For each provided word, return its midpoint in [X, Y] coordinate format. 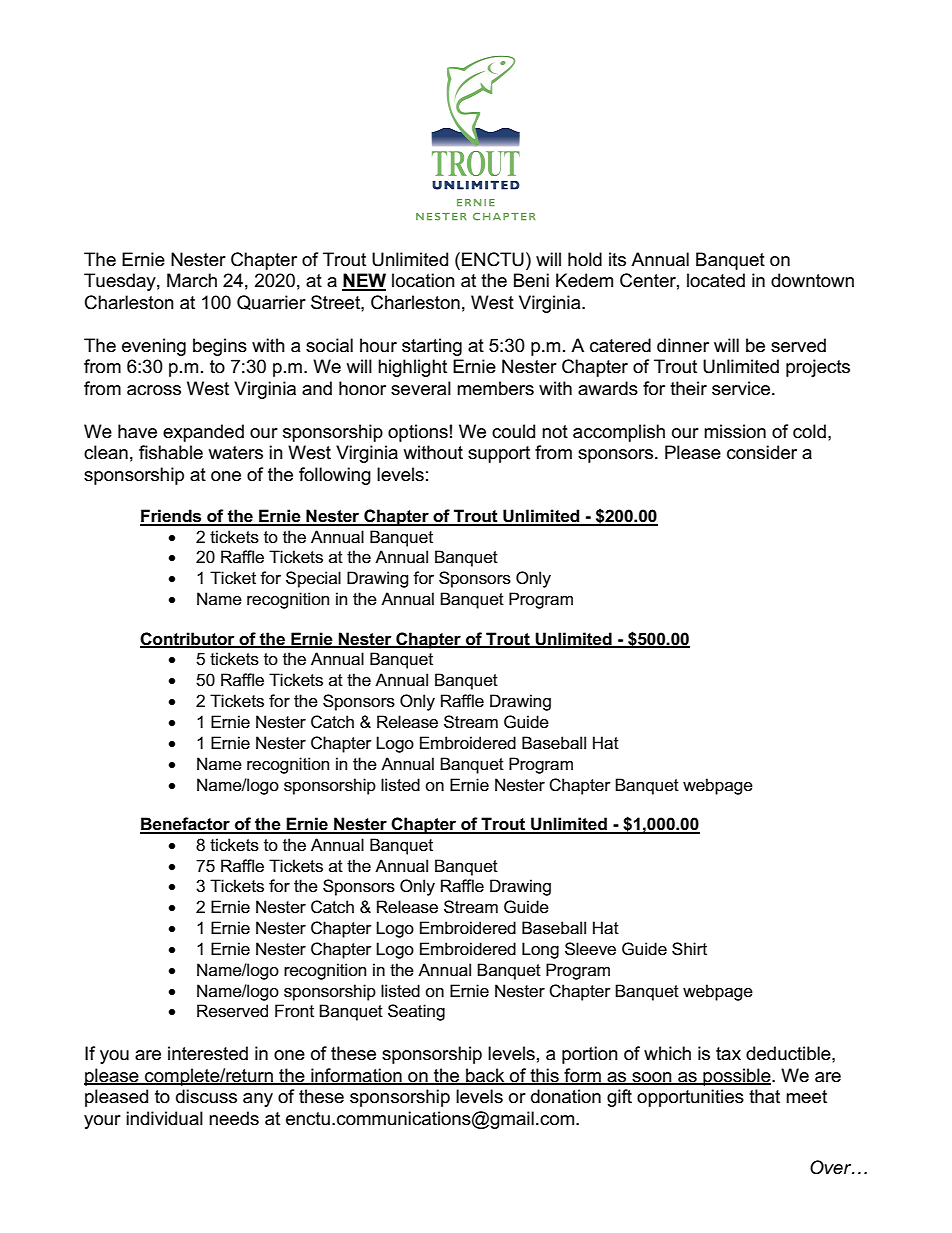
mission [735, 431]
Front [294, 1010]
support [499, 454]
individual [164, 1118]
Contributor [188, 639]
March [192, 280]
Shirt [689, 949]
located [716, 280]
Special [313, 579]
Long [540, 950]
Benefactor [186, 825]
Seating [416, 1012]
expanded [203, 433]
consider [762, 452]
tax [728, 1054]
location [423, 280]
